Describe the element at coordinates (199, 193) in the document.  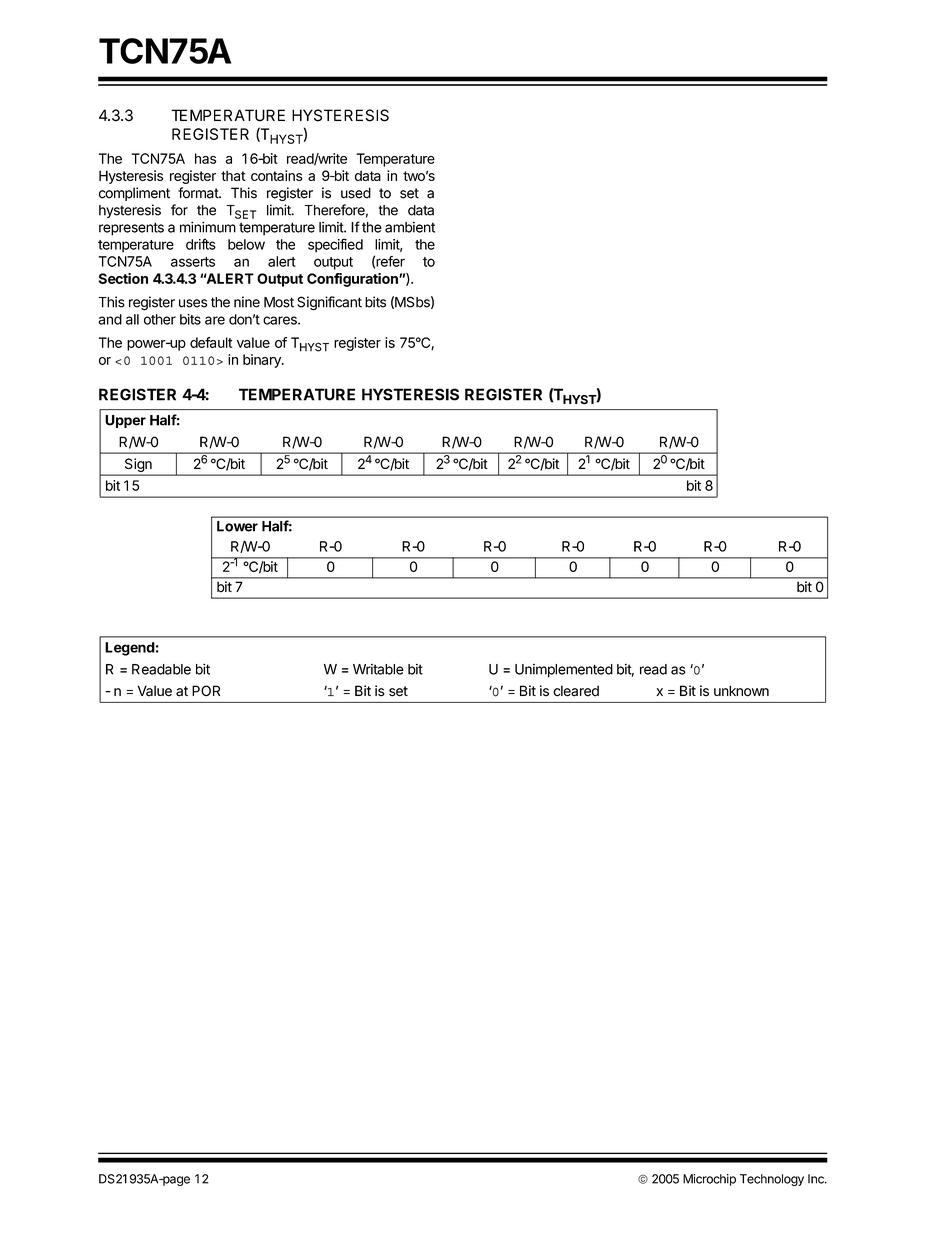
I see `format` at that location.
